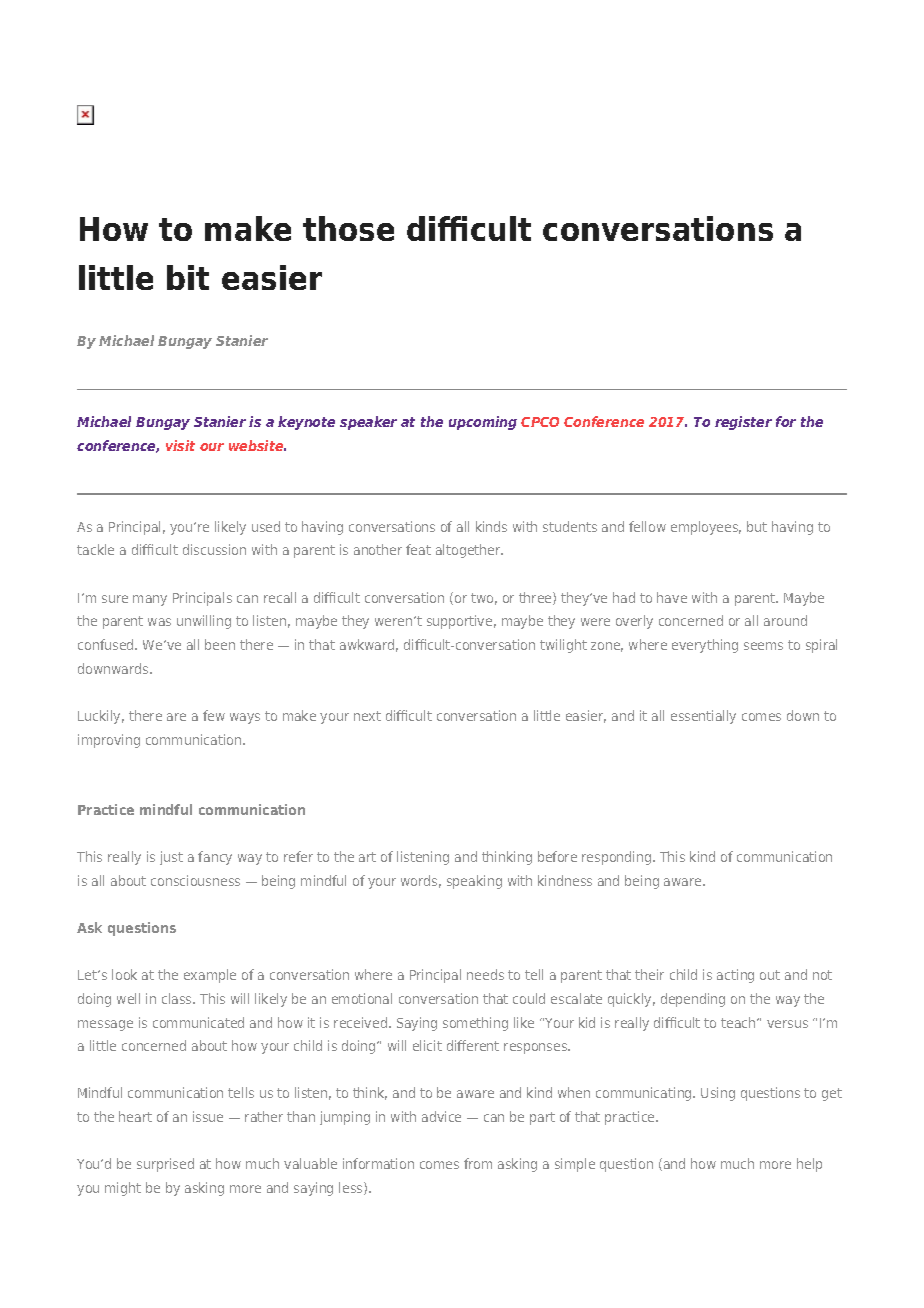 The width and height of the screenshot is (924, 1308). What do you see at coordinates (735, 976) in the screenshot?
I see `acting` at bounding box center [735, 976].
